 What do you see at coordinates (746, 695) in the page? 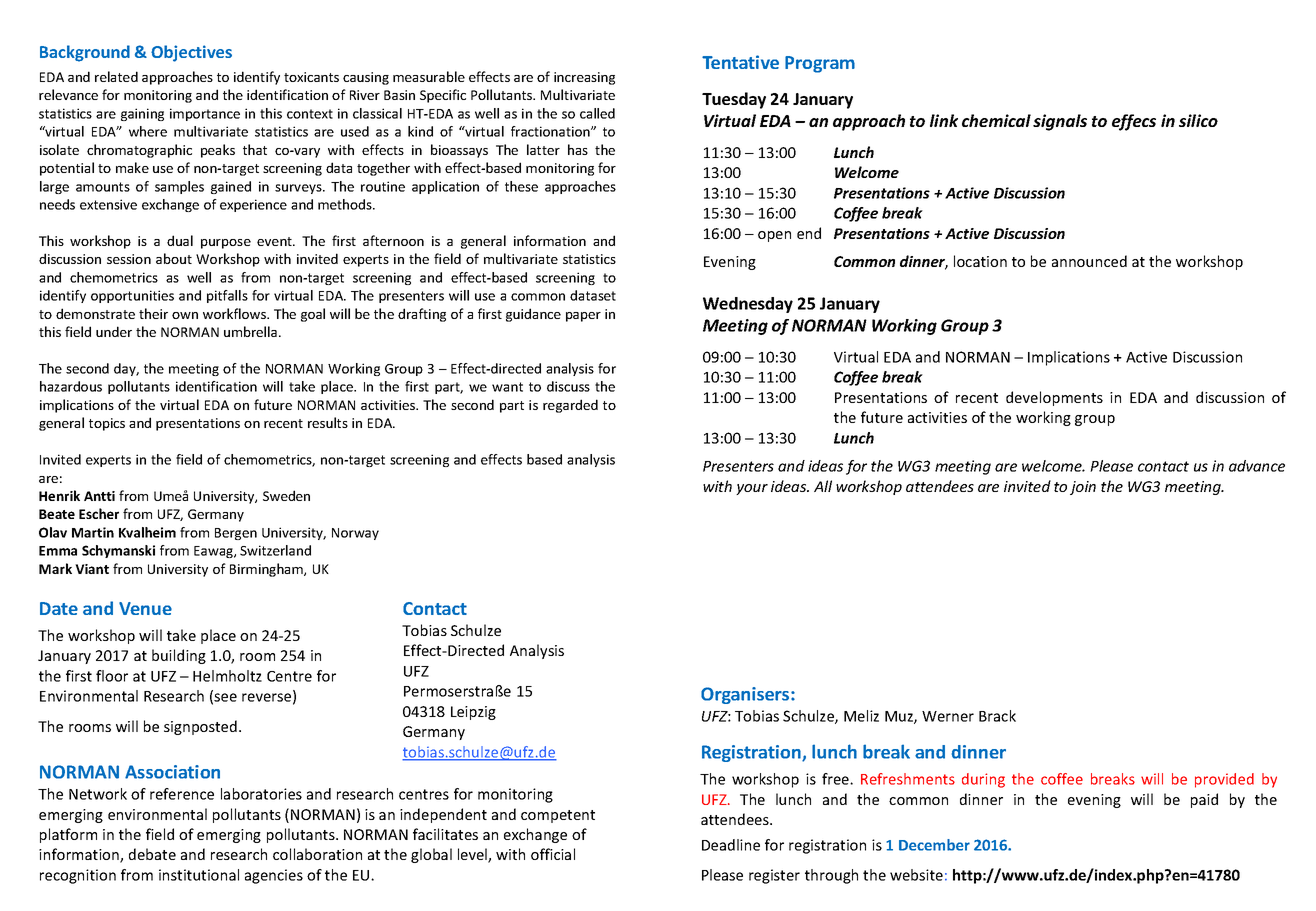
I see `Organisers` at bounding box center [746, 695].
